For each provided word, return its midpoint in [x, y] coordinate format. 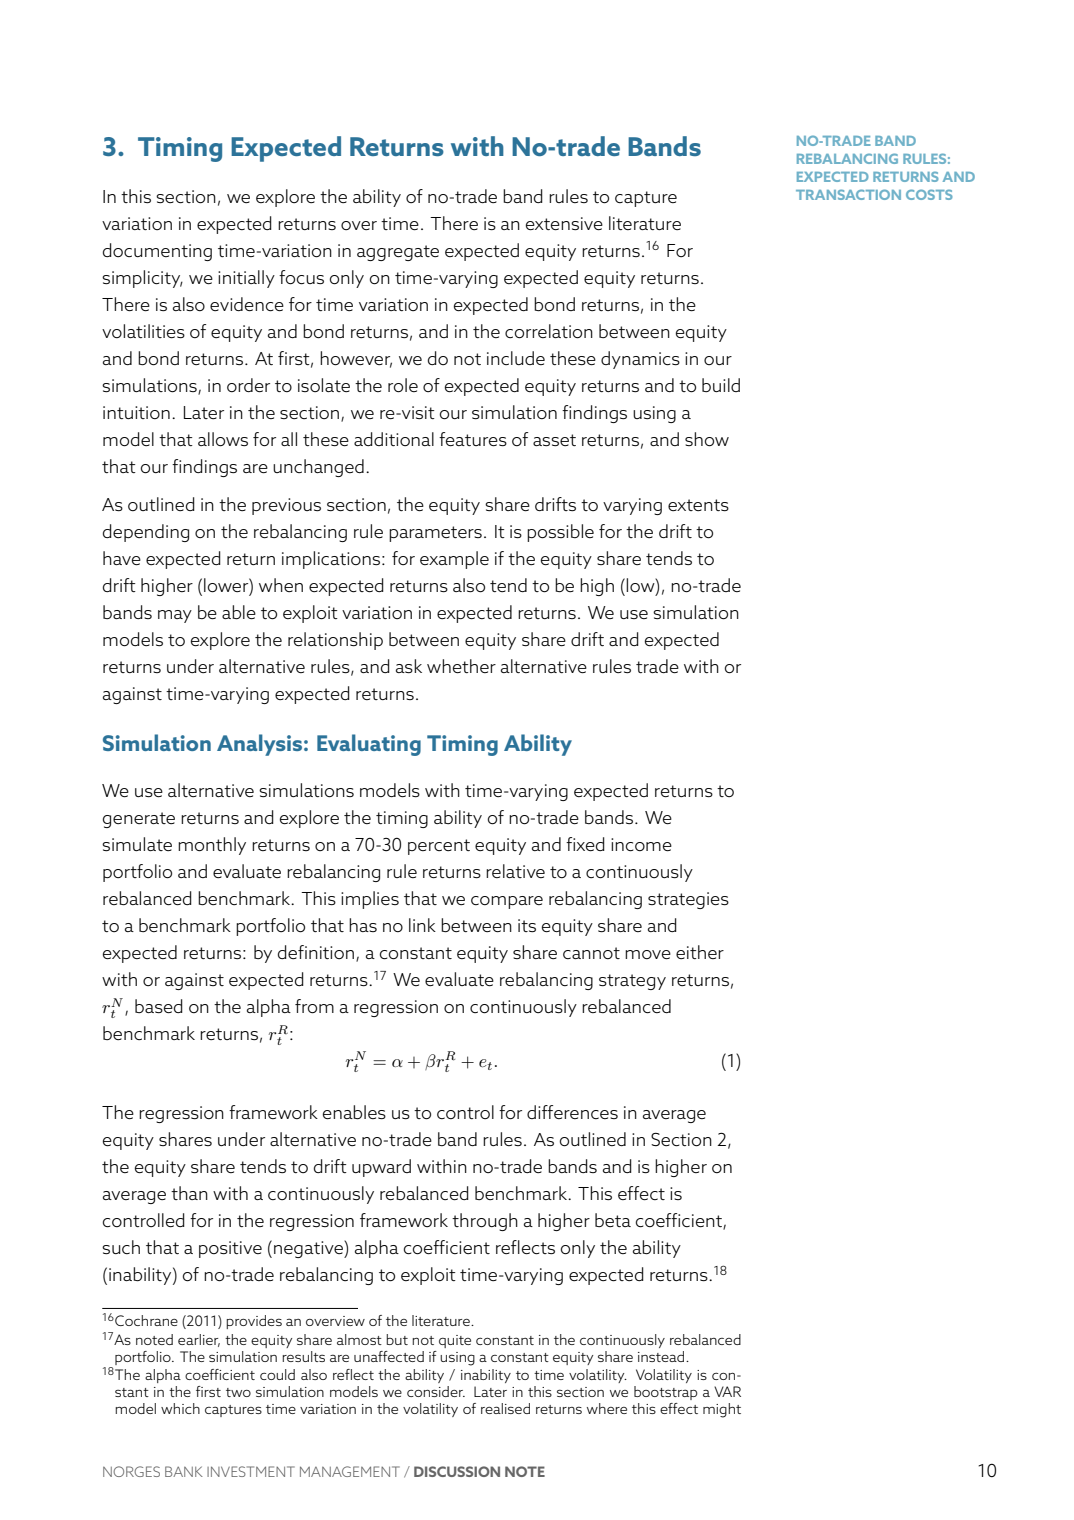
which [180, 1408]
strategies [688, 900]
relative [515, 871]
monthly [212, 846]
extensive [564, 223]
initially [246, 279]
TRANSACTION [848, 194]
